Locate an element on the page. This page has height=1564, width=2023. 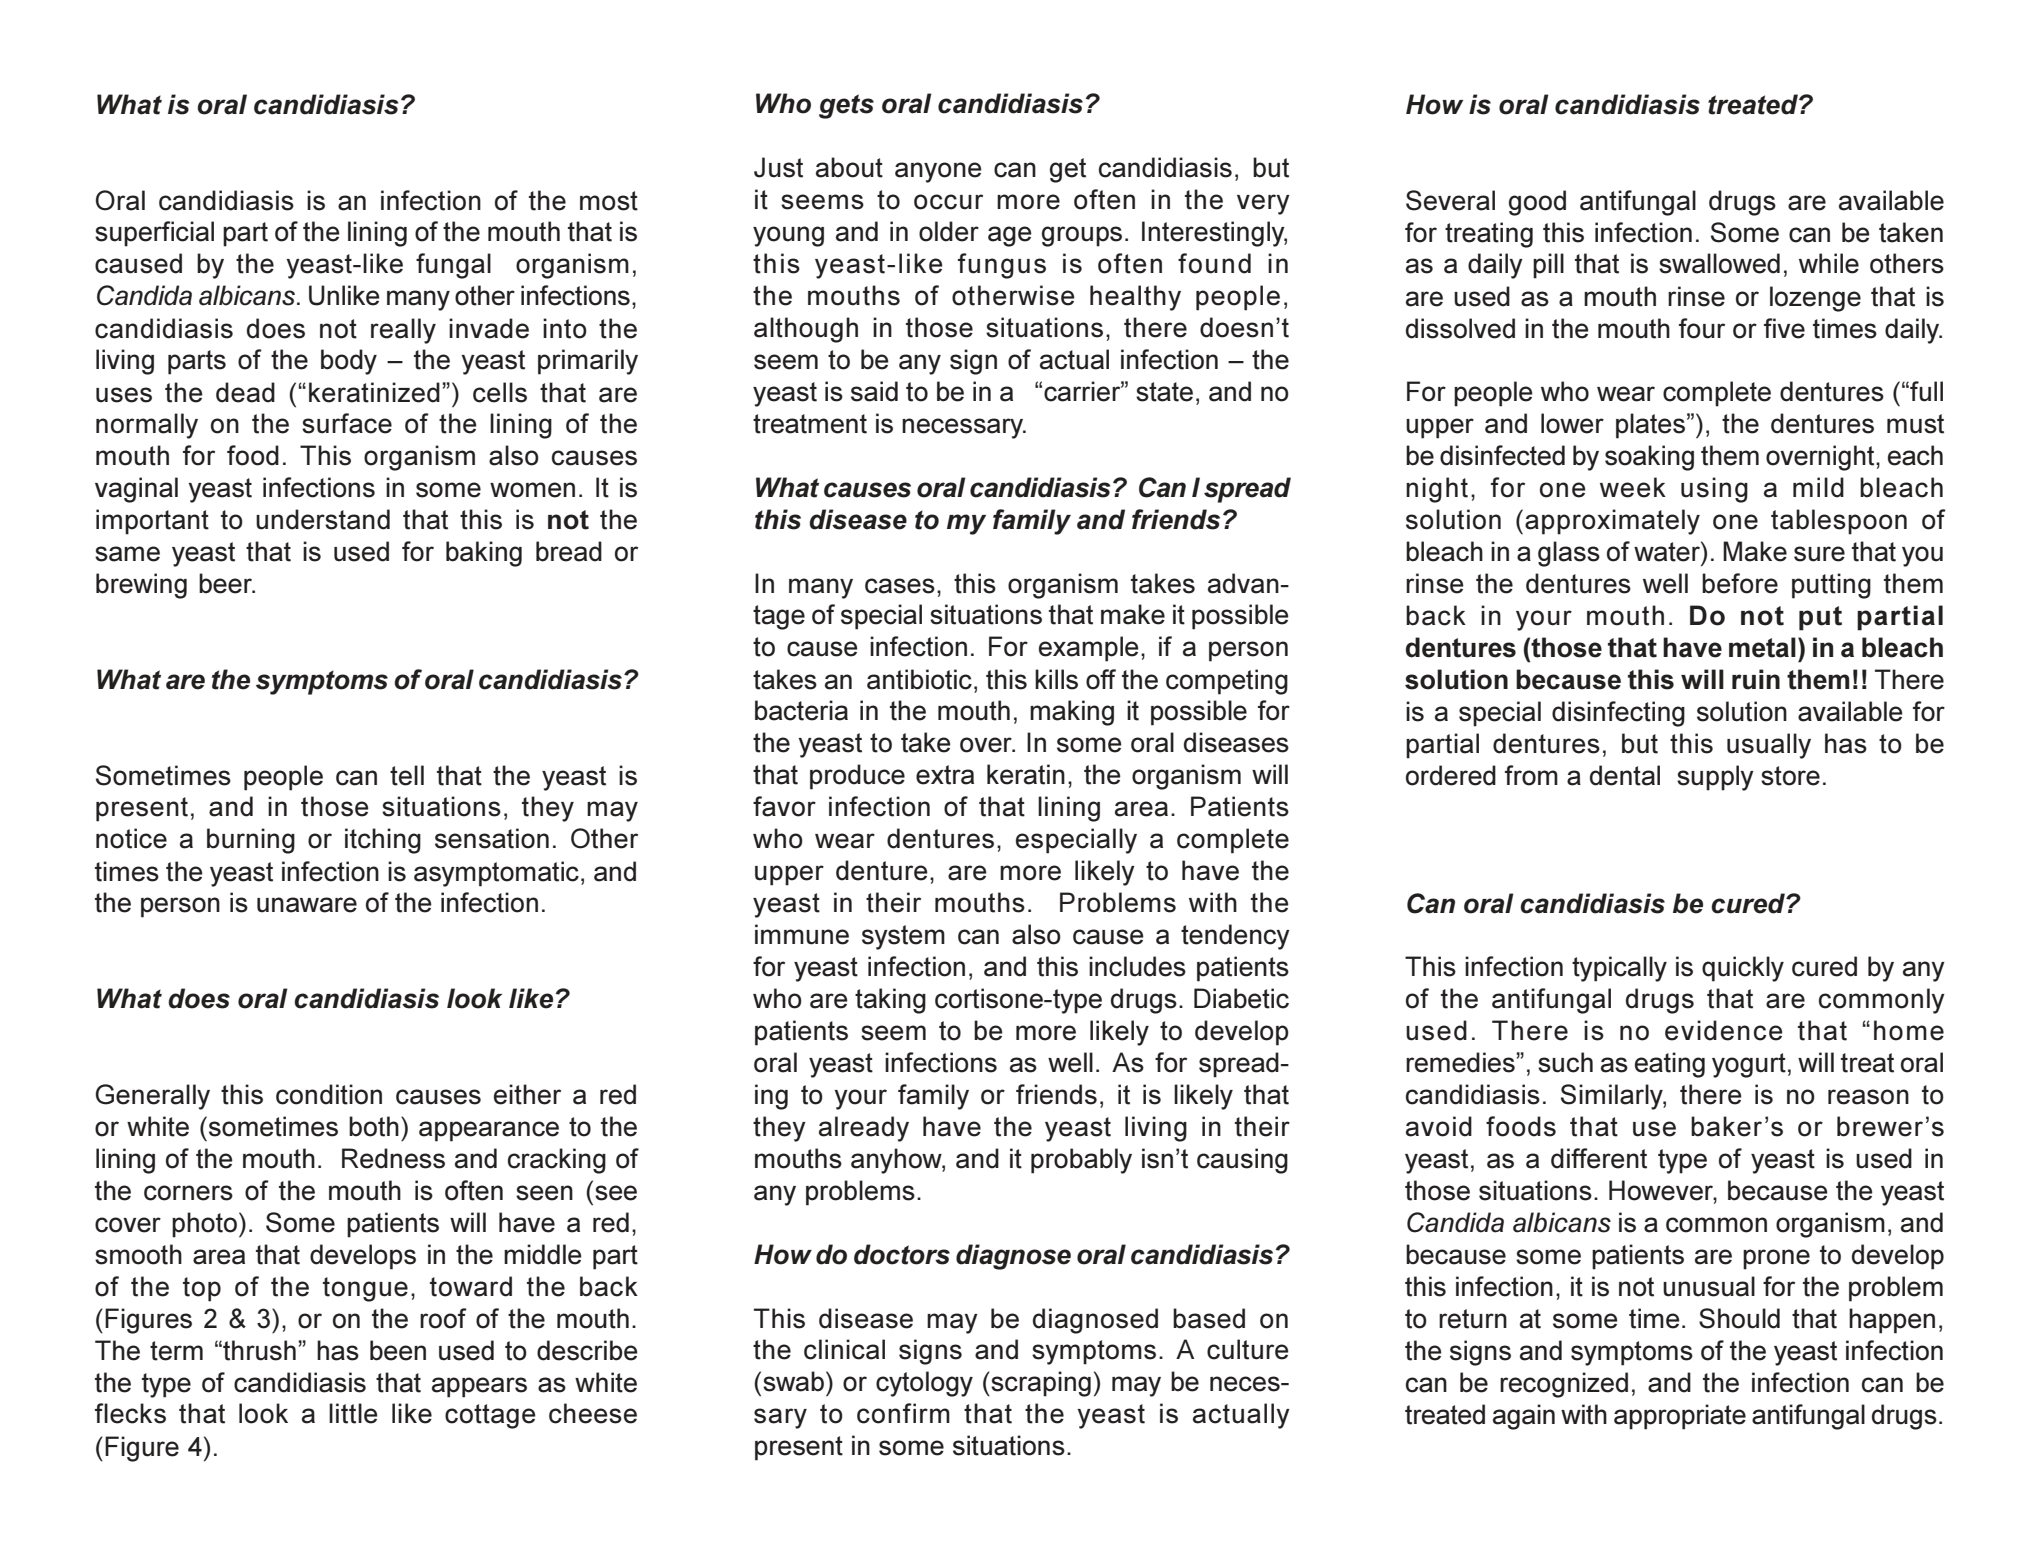
supply is located at coordinates (1715, 778).
